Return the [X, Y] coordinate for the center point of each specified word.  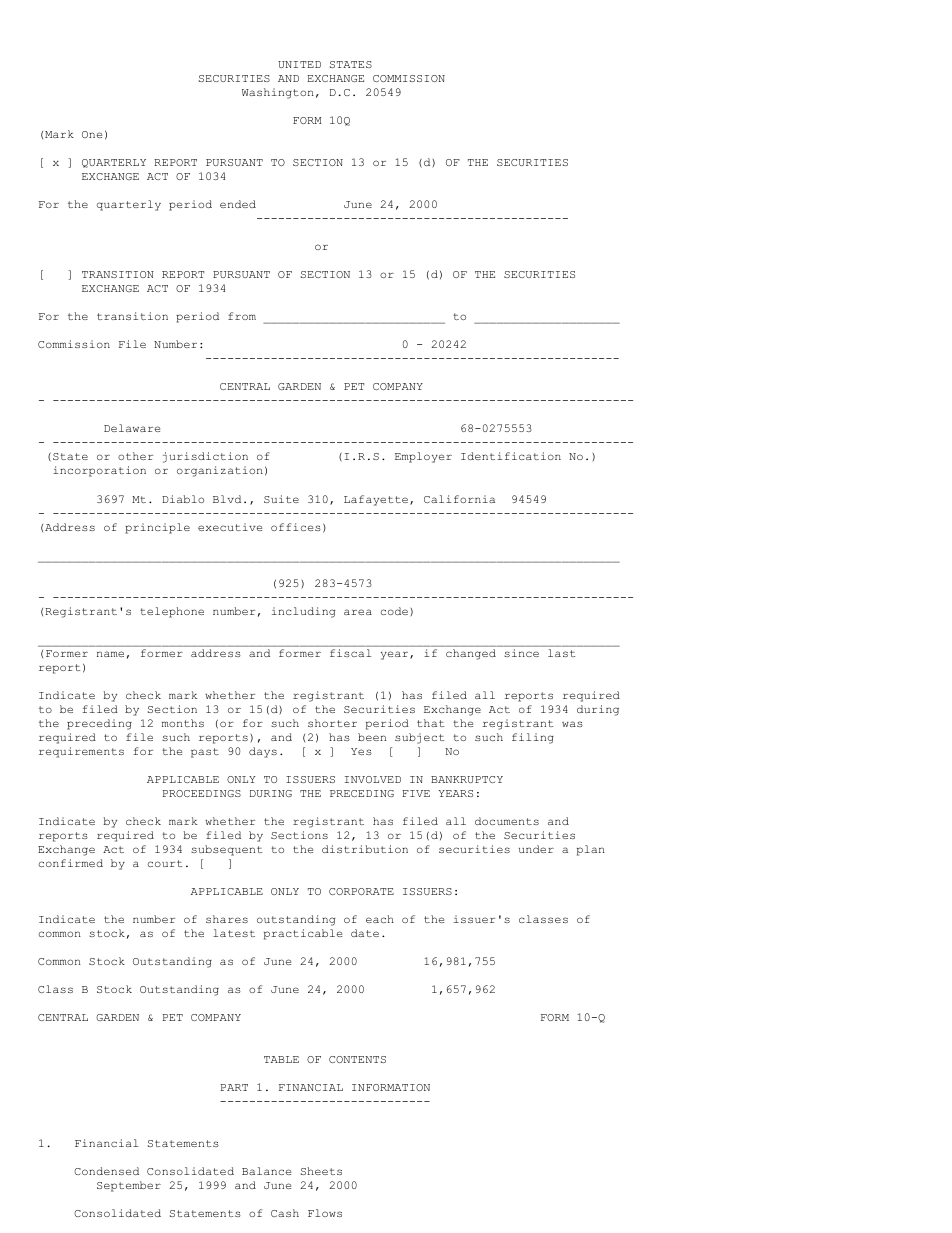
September [129, 1186]
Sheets [321, 1171]
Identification [511, 456]
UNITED [299, 64]
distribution [365, 849]
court [165, 863]
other [135, 456]
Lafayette [376, 500]
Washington [278, 93]
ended [238, 204]
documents [507, 821]
